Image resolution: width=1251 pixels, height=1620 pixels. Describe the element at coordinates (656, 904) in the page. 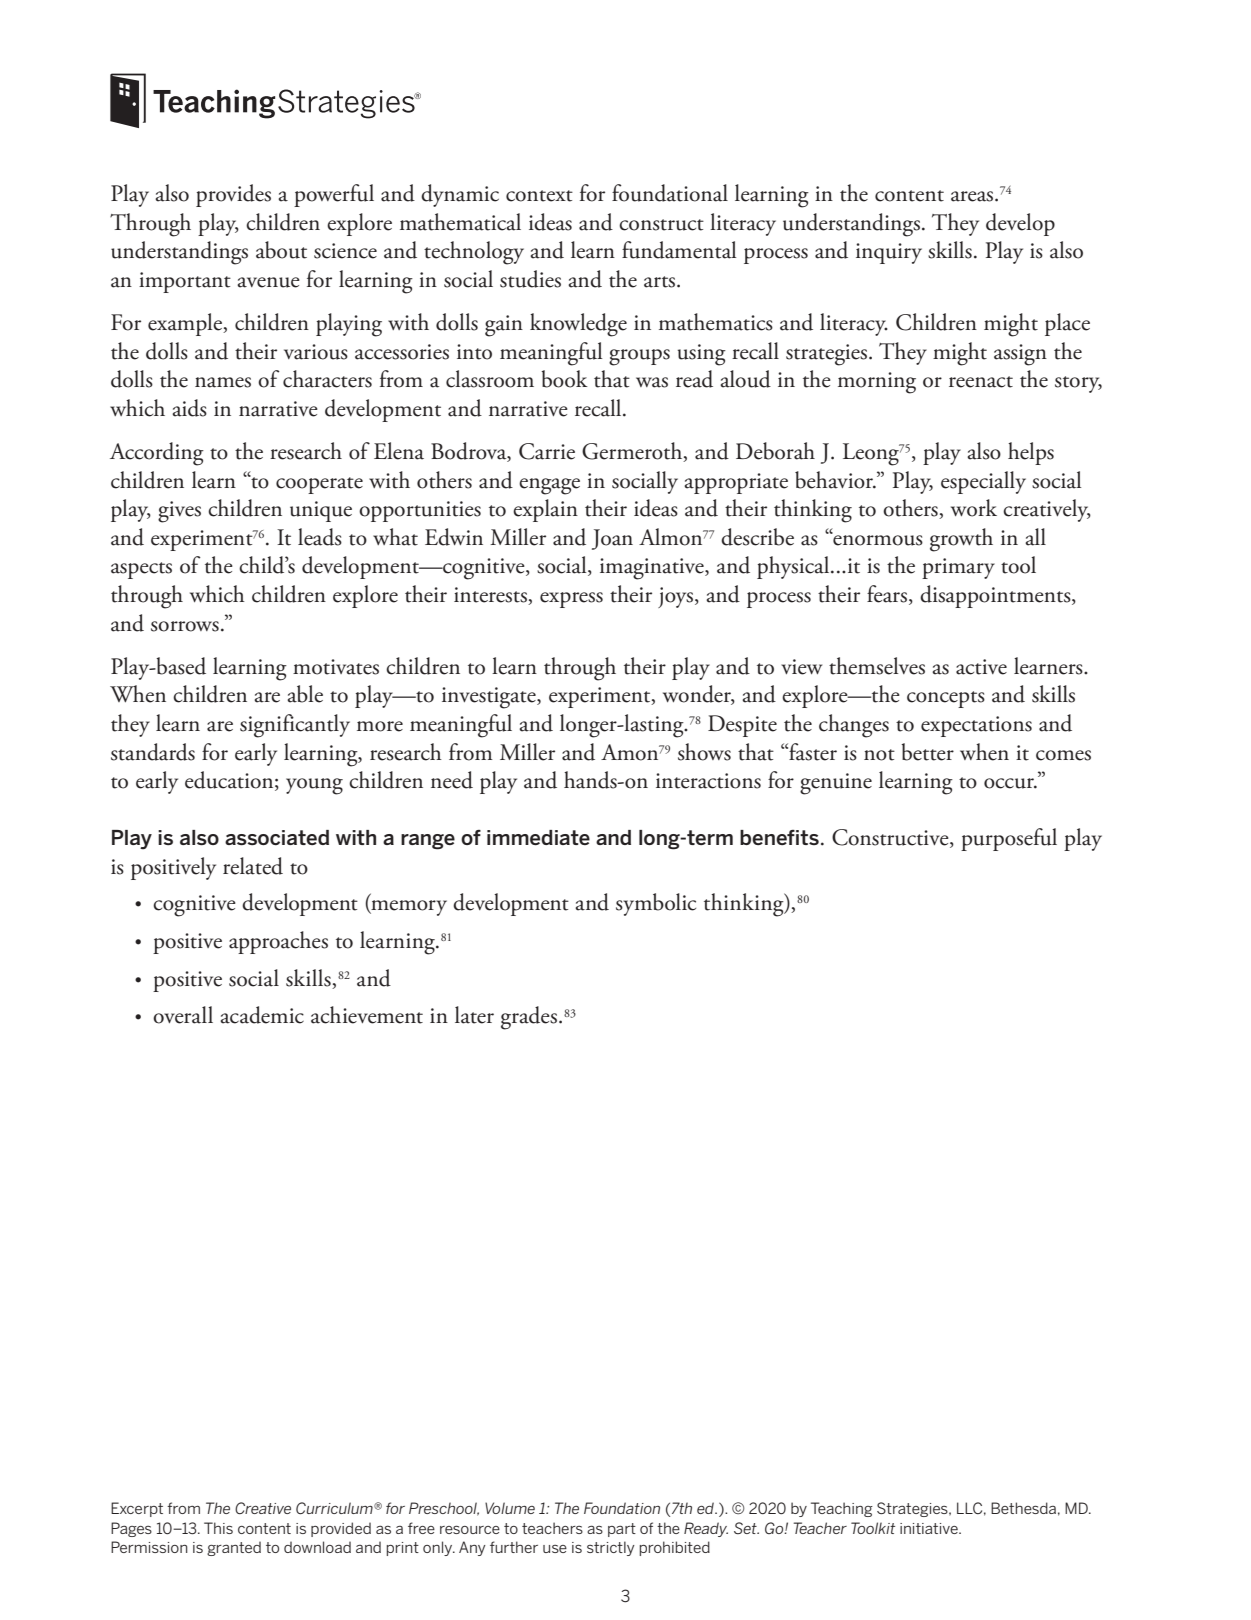

I see `symbolic` at that location.
